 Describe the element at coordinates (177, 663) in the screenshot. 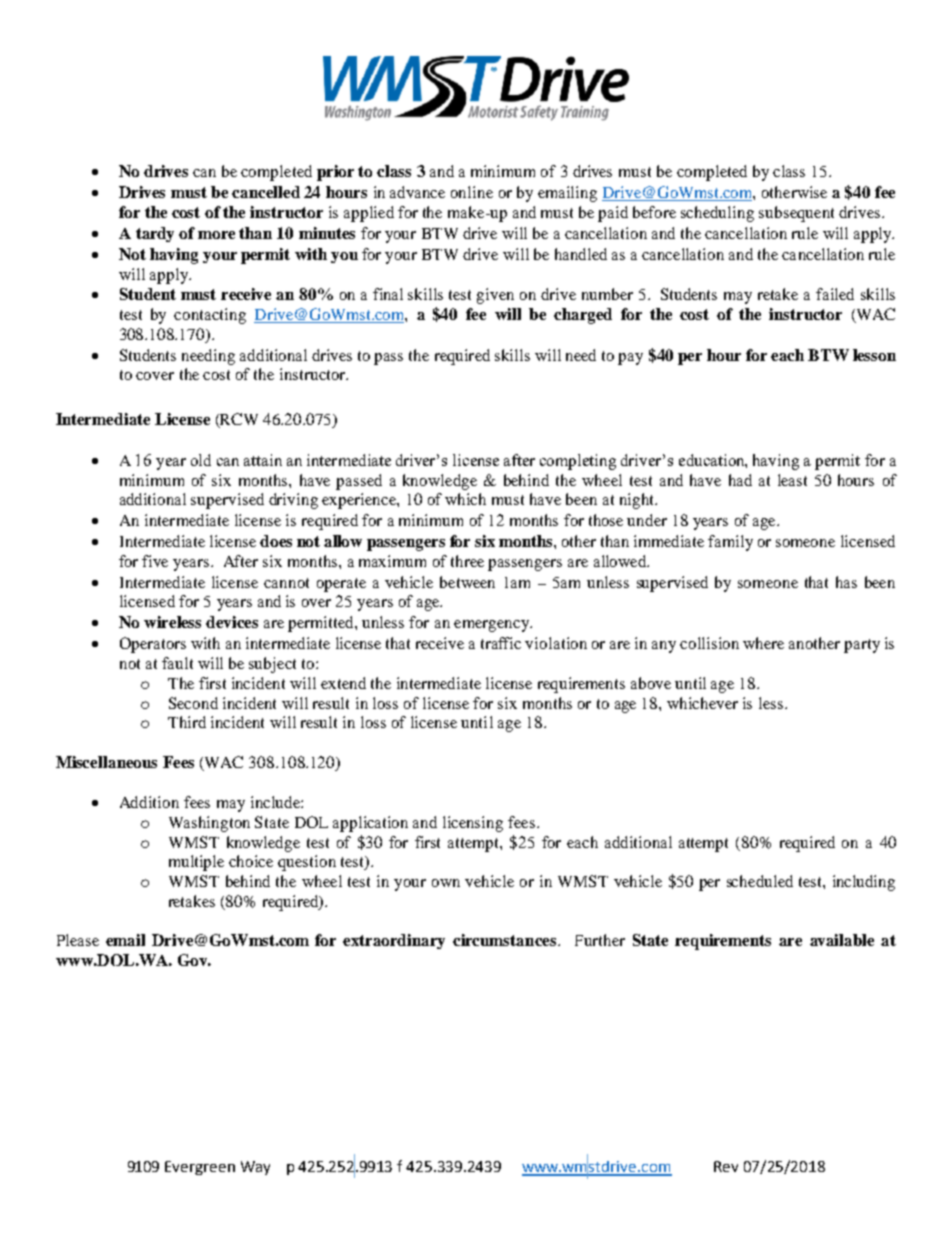

I see `fault` at that location.
